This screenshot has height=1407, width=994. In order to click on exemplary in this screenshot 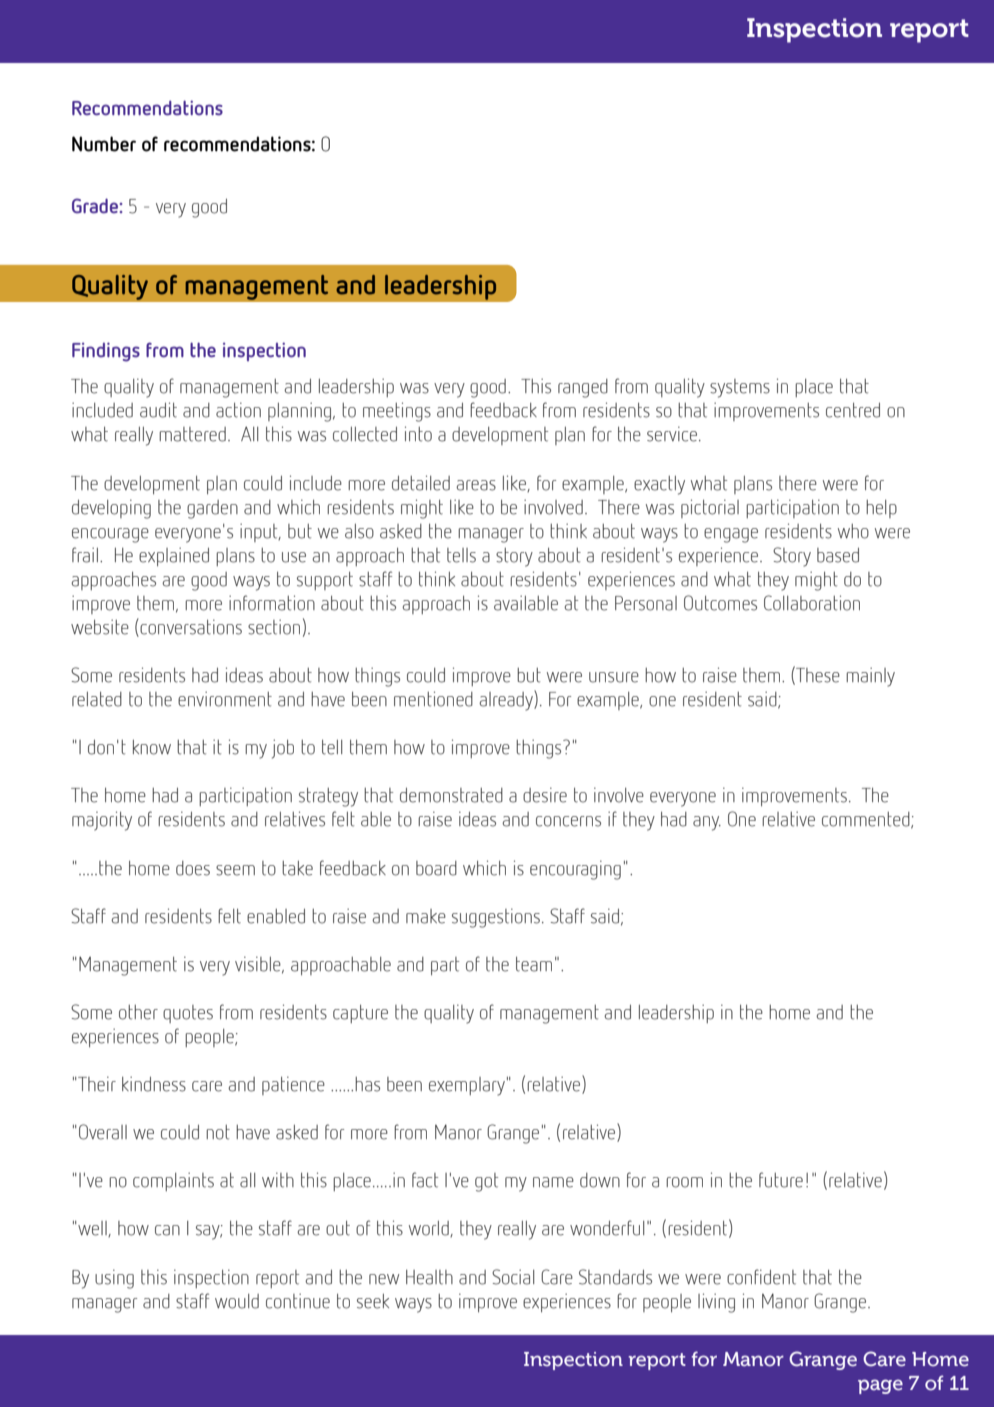, I will do `click(467, 1086)`.
